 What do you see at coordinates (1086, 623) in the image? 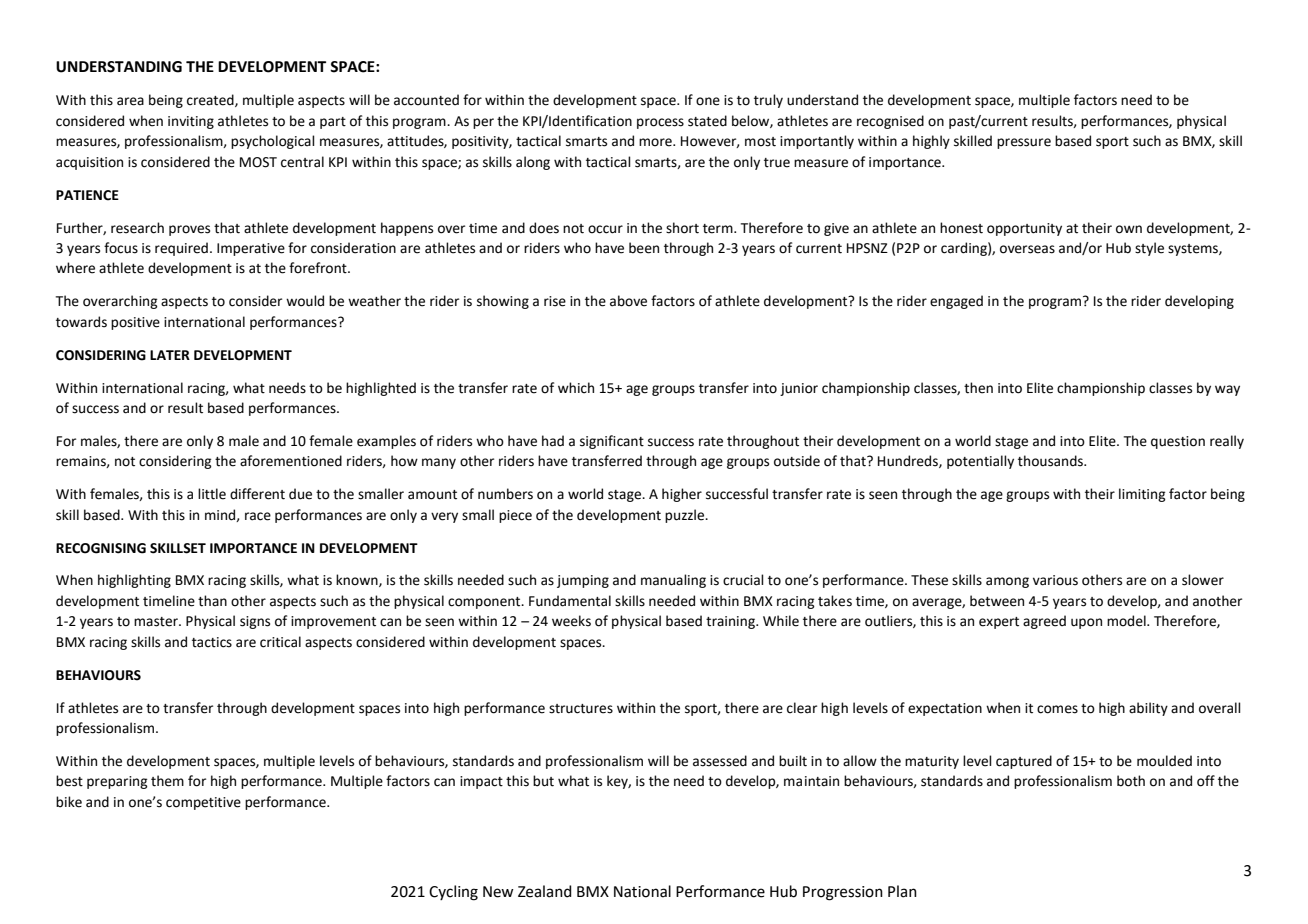
I see `upon` at bounding box center [1086, 623].
